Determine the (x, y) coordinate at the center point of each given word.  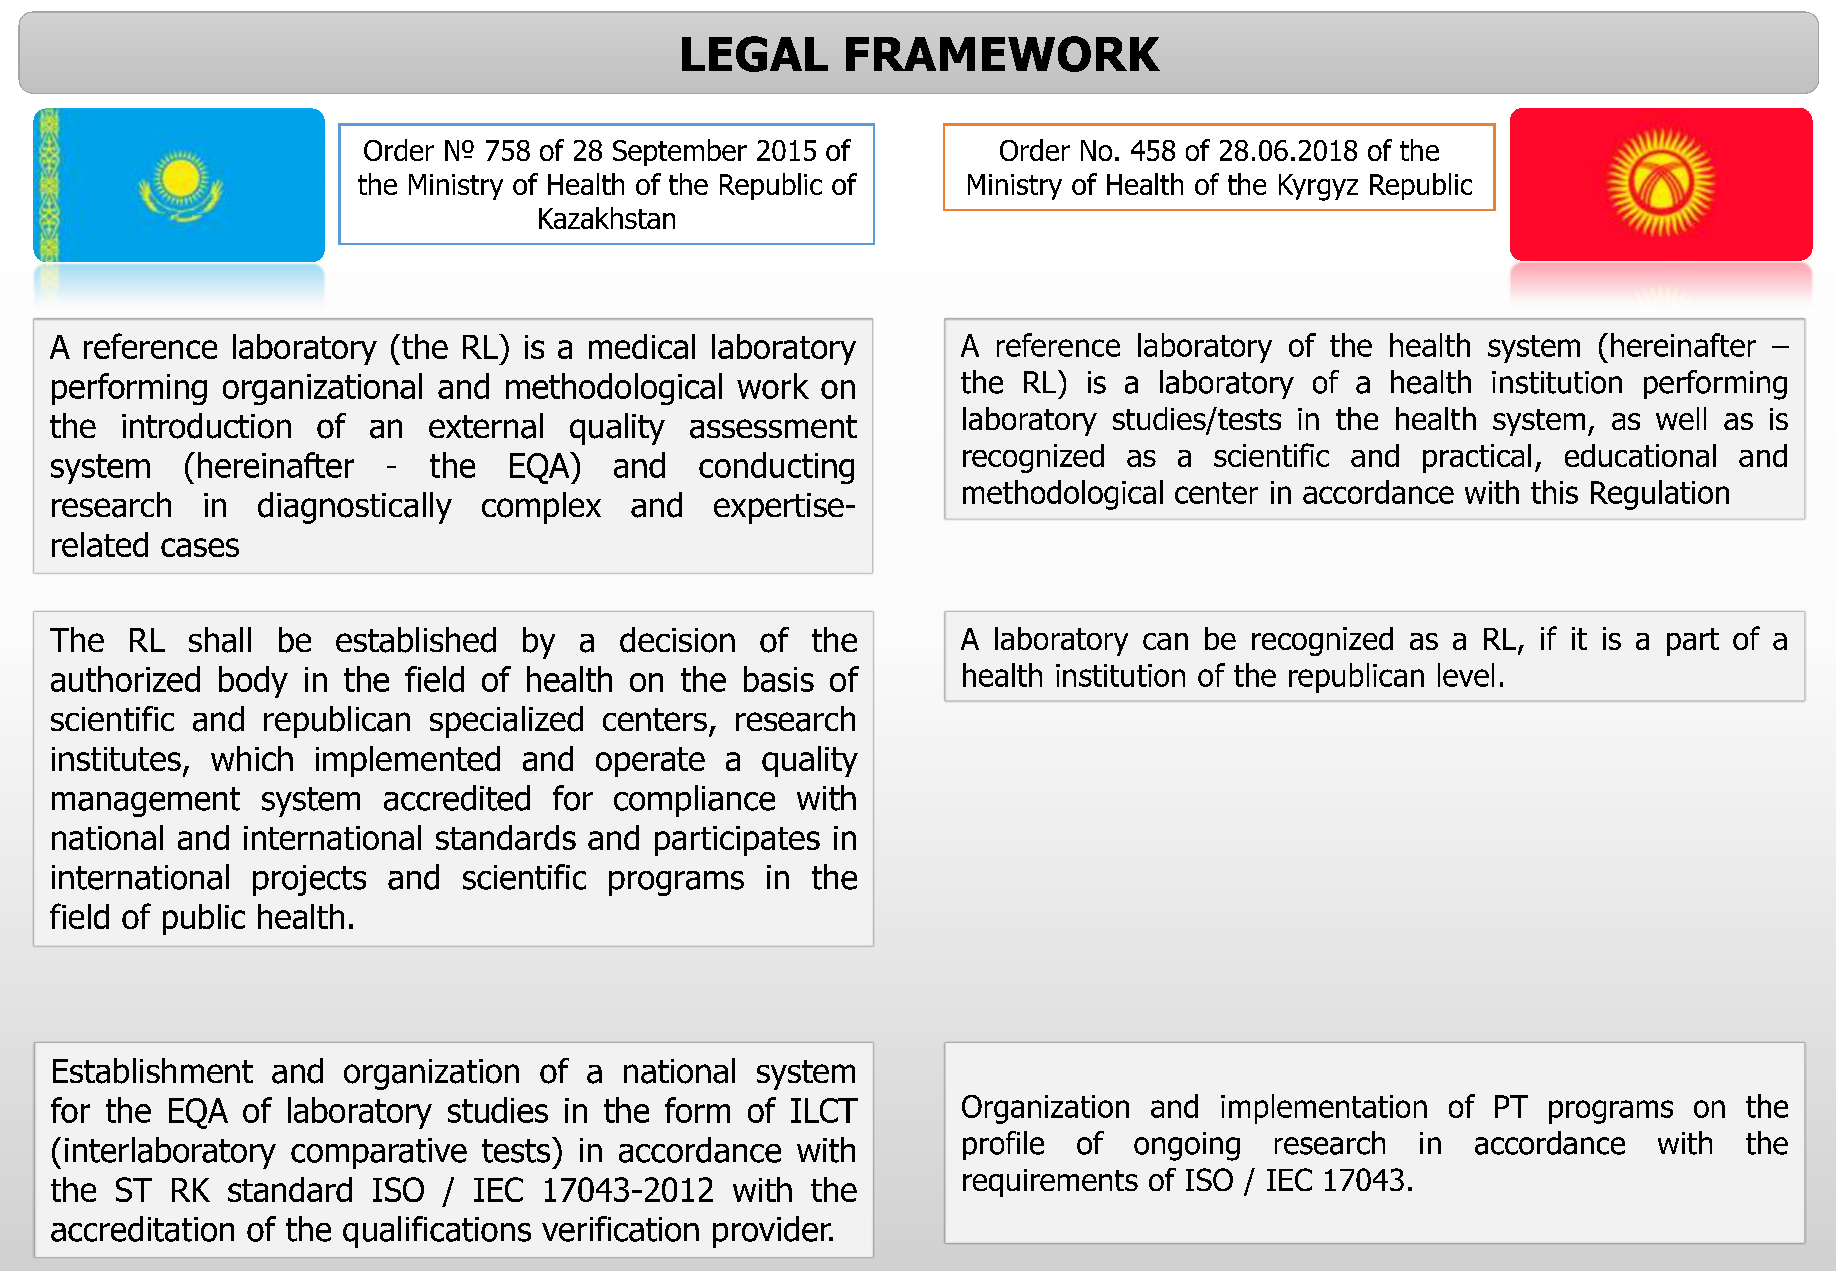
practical (1477, 458)
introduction (206, 426)
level (1466, 675)
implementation (1324, 1109)
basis (779, 679)
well (1681, 418)
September (680, 152)
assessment (773, 427)
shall (220, 640)
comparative (379, 1153)
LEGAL (755, 54)
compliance (694, 801)
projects (309, 880)
